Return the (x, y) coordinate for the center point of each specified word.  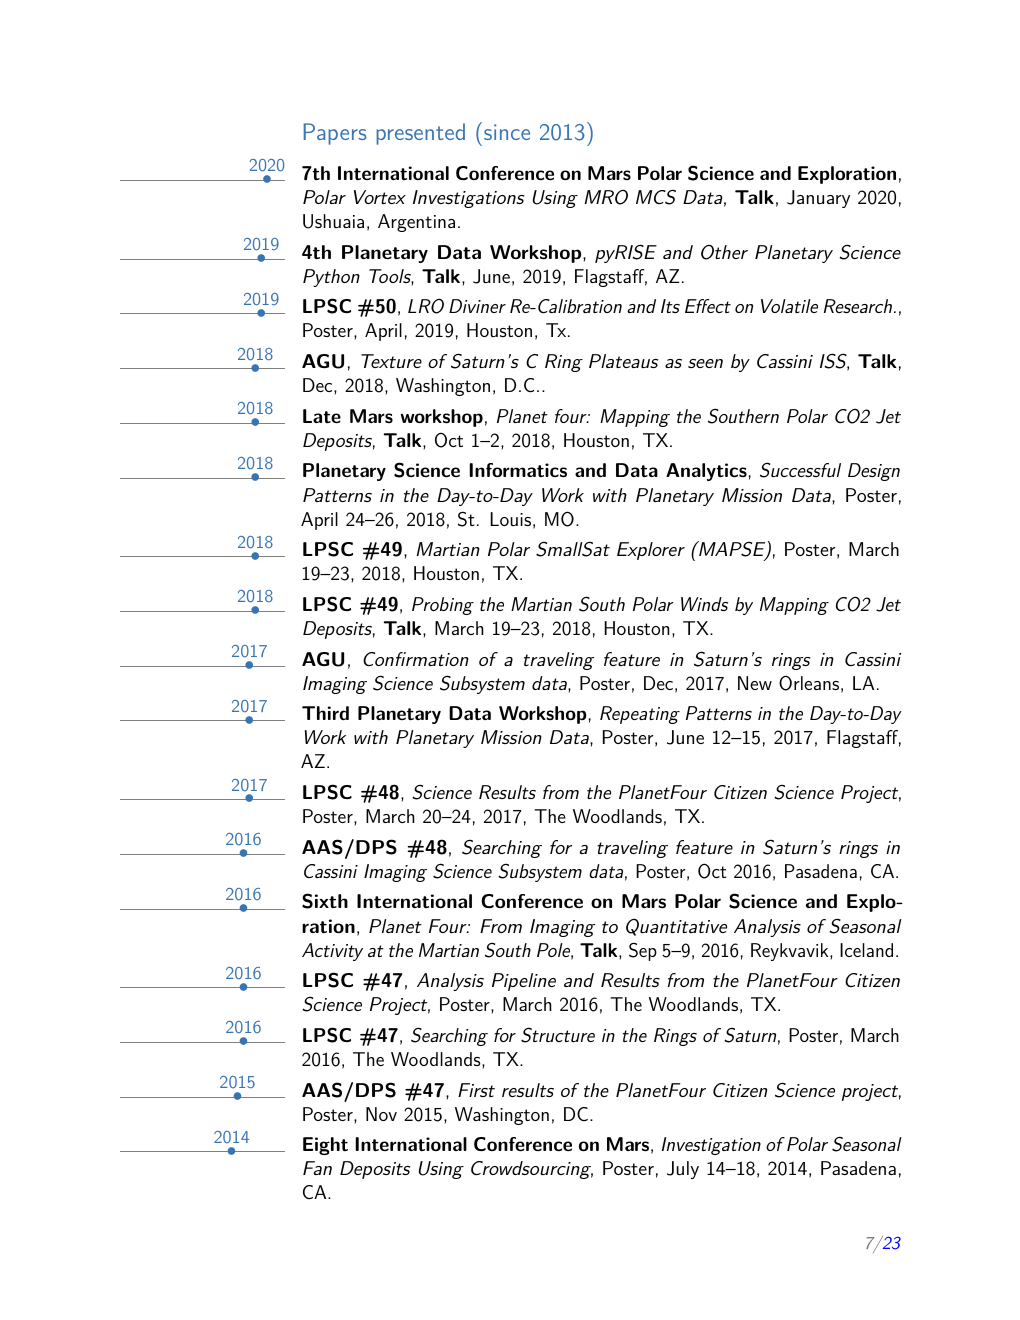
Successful (800, 470)
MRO (606, 197)
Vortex (380, 197)
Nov (381, 1114)
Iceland (866, 950)
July (683, 1170)
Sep (643, 951)
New (755, 683)
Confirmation (416, 659)
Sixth (325, 901)
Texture (391, 361)
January (818, 199)
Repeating (640, 715)
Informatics (518, 470)
